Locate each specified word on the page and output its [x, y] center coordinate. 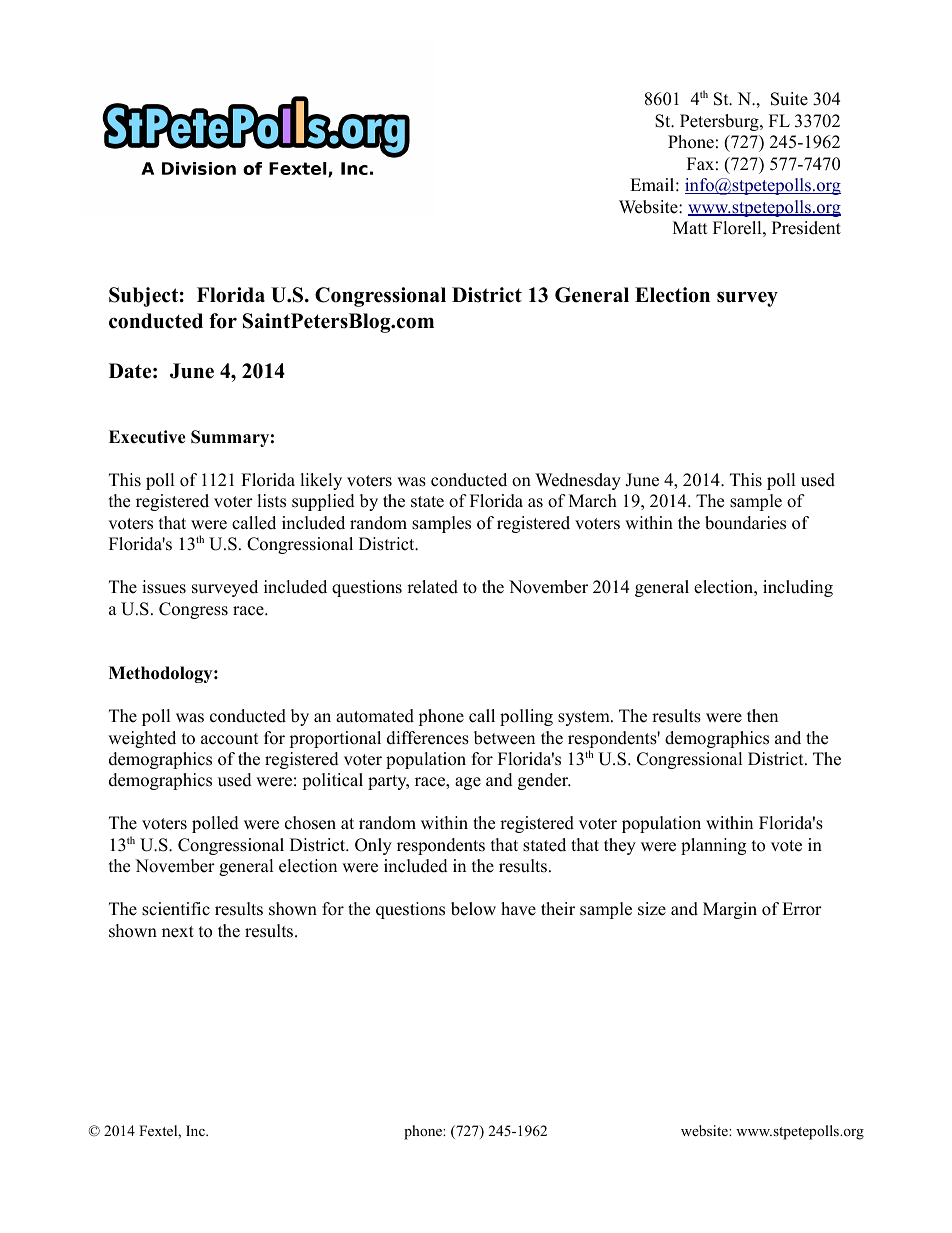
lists [271, 501]
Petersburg [720, 122]
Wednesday [578, 481]
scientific [176, 909]
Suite [789, 99]
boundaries [745, 523]
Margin [730, 910]
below [473, 909]
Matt [690, 227]
